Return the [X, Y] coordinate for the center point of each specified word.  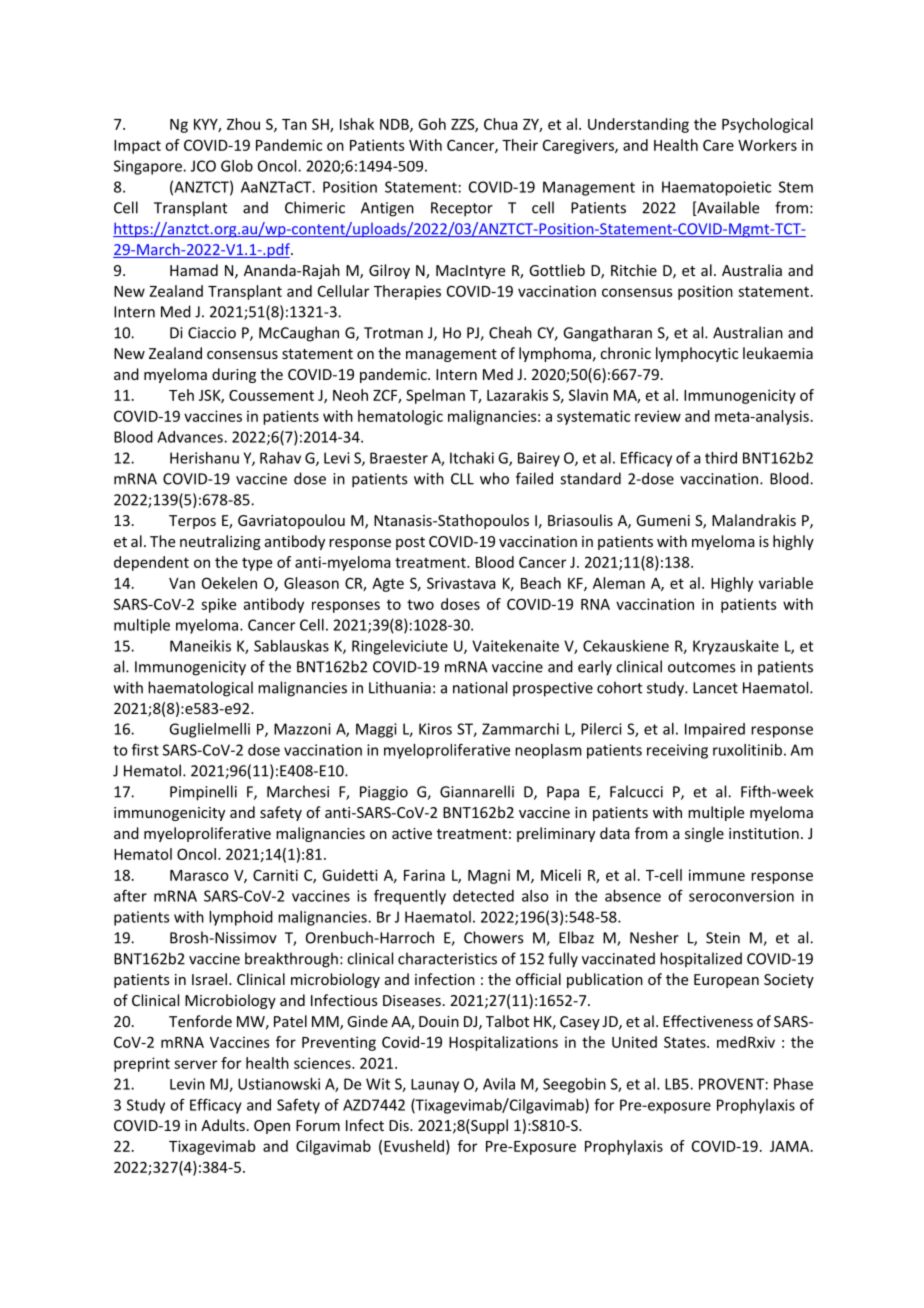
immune [717, 875]
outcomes [701, 667]
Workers [767, 145]
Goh [432, 124]
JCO [203, 166]
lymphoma [555, 354]
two [420, 604]
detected [483, 896]
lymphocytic [697, 354]
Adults [223, 1125]
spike [218, 605]
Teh [181, 395]
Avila [499, 1084]
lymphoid [241, 918]
